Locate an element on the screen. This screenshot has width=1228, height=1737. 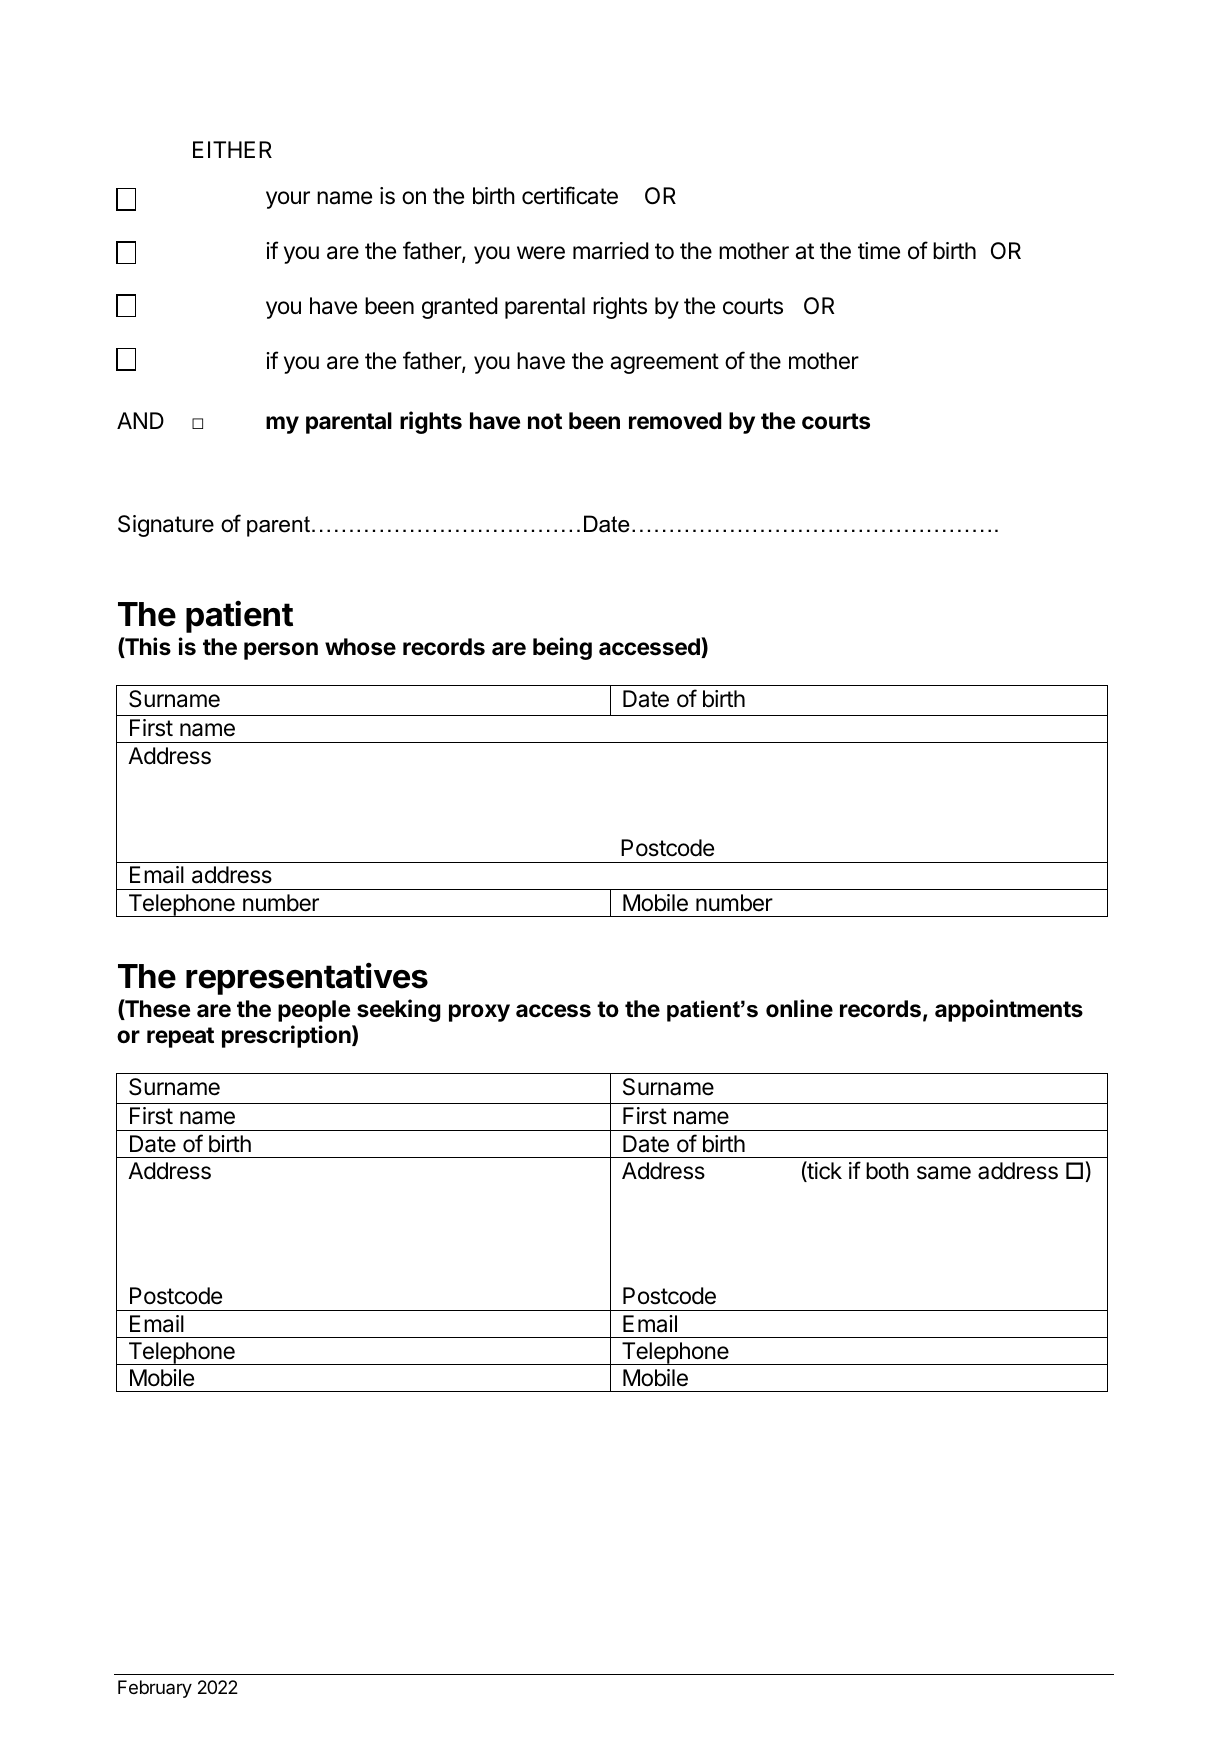
same is located at coordinates (944, 1173).
